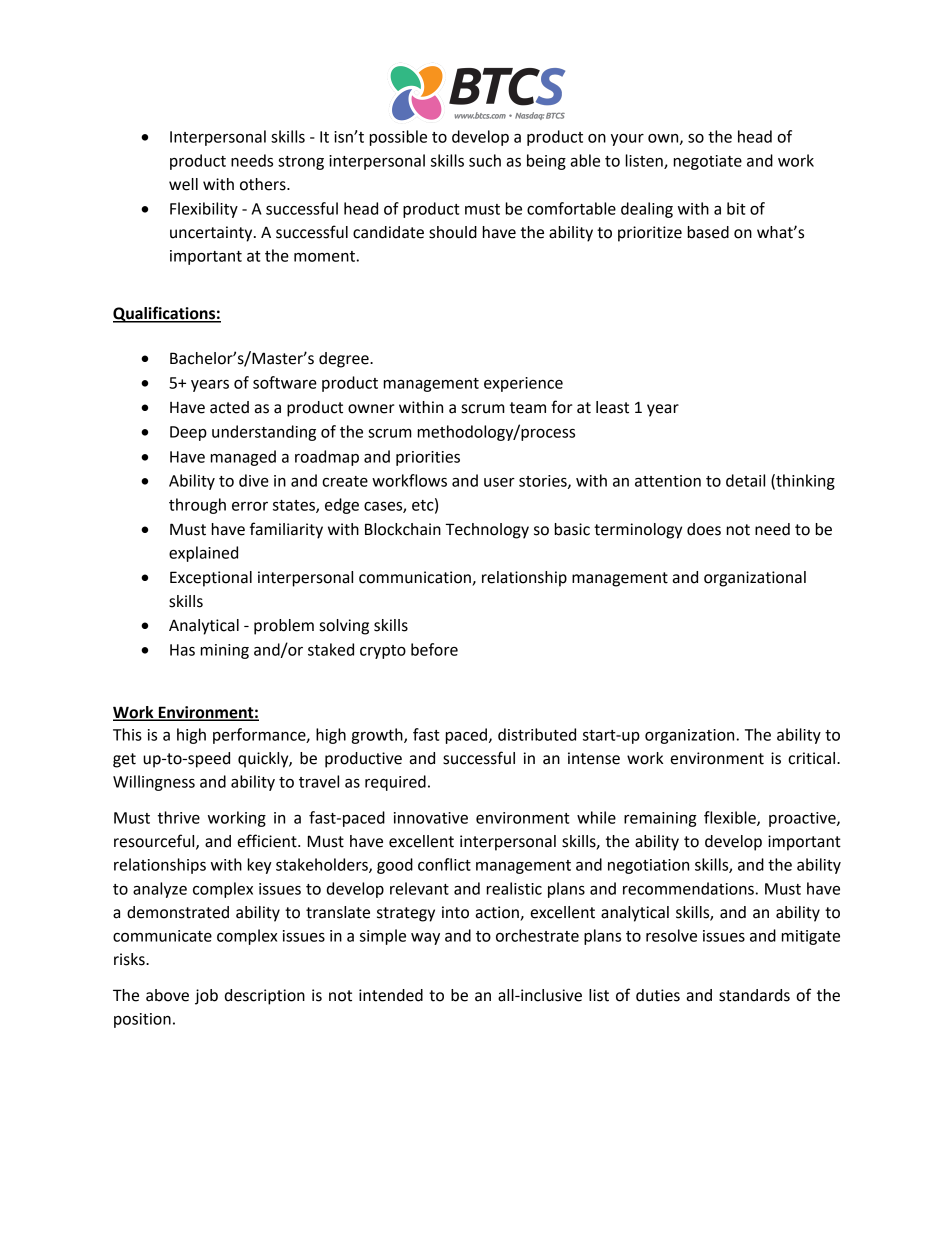 This image has width=952, height=1233. I want to click on negotiate, so click(708, 162).
